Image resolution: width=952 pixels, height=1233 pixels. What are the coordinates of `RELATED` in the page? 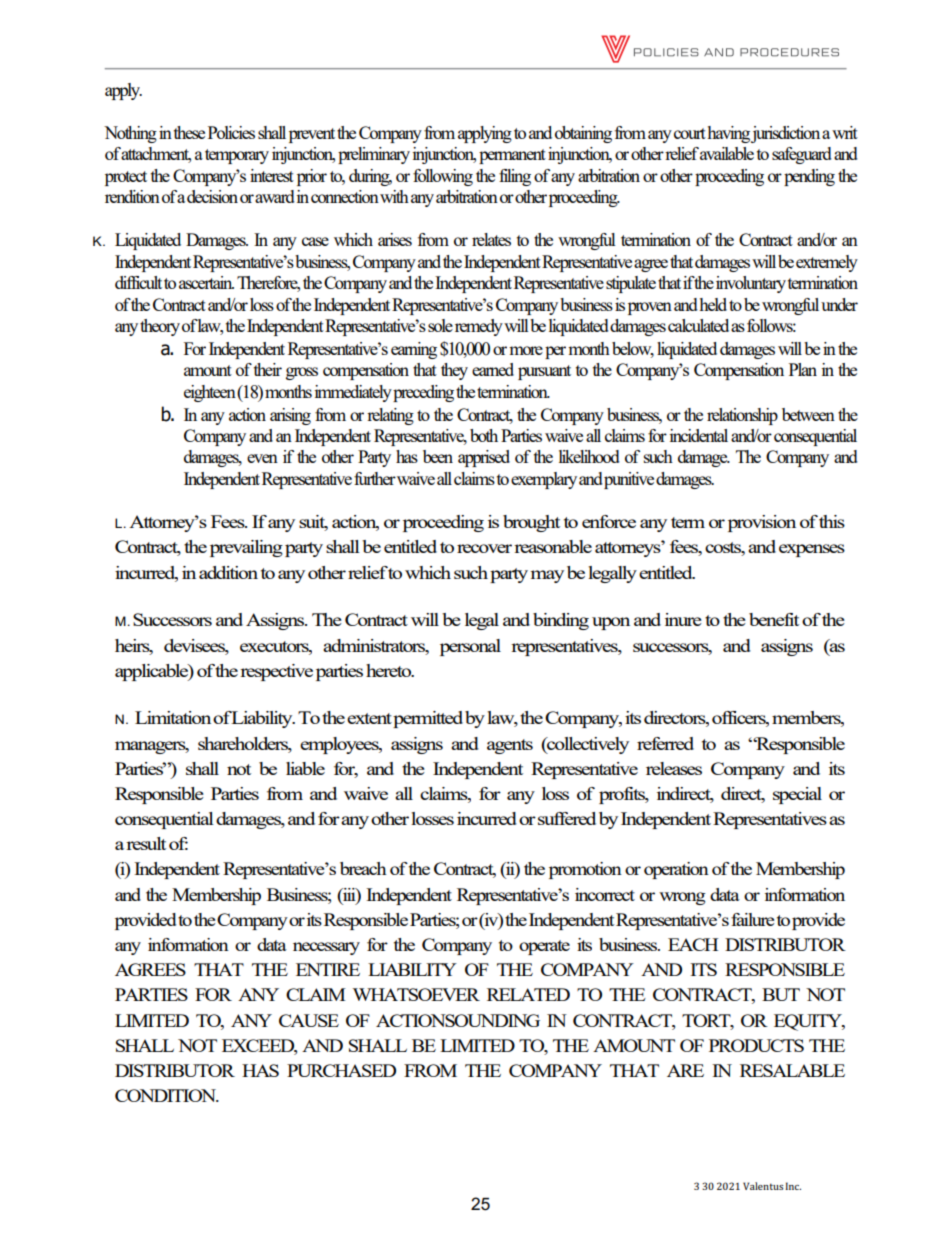 It's located at (528, 994).
